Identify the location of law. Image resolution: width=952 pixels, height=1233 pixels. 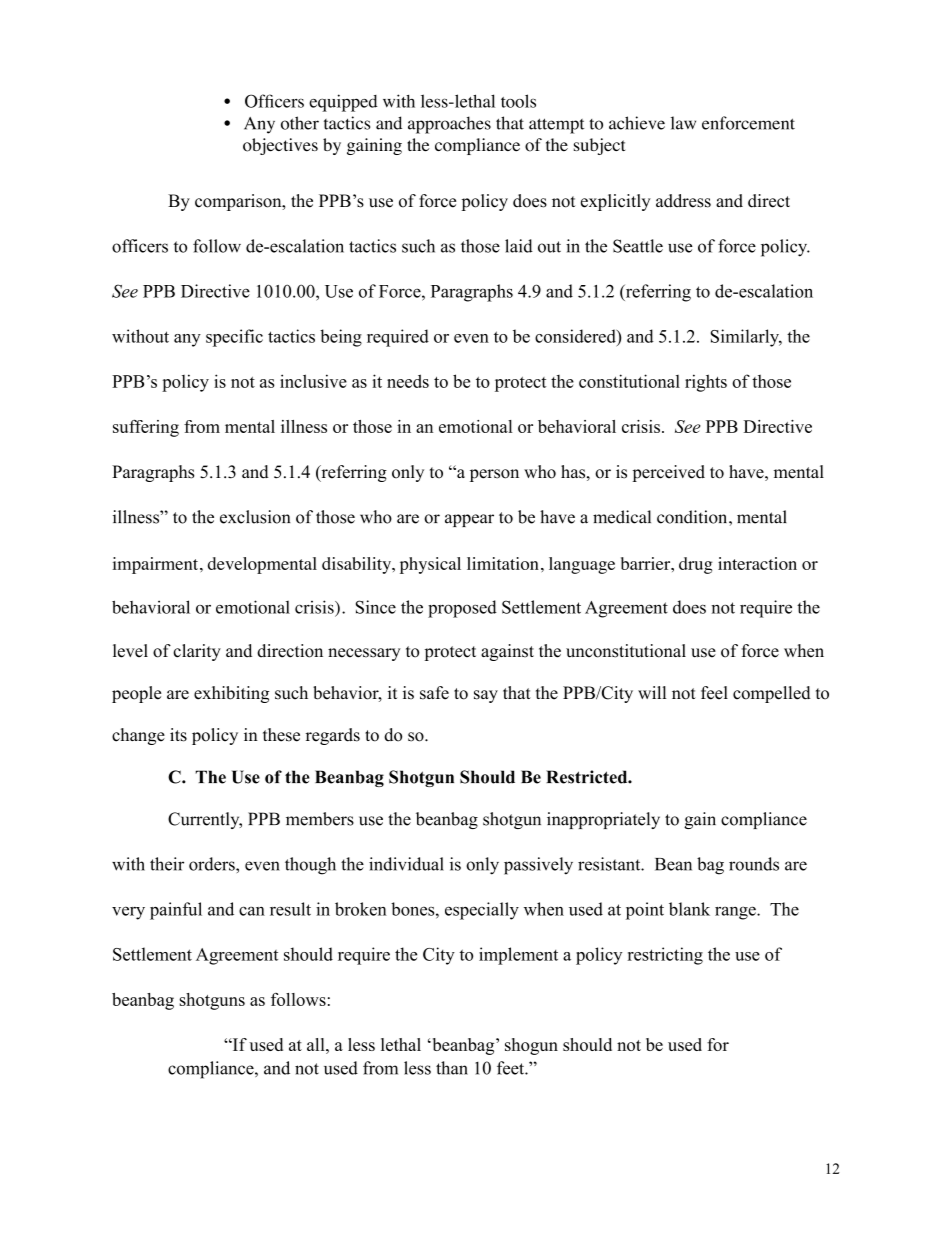
(683, 123).
